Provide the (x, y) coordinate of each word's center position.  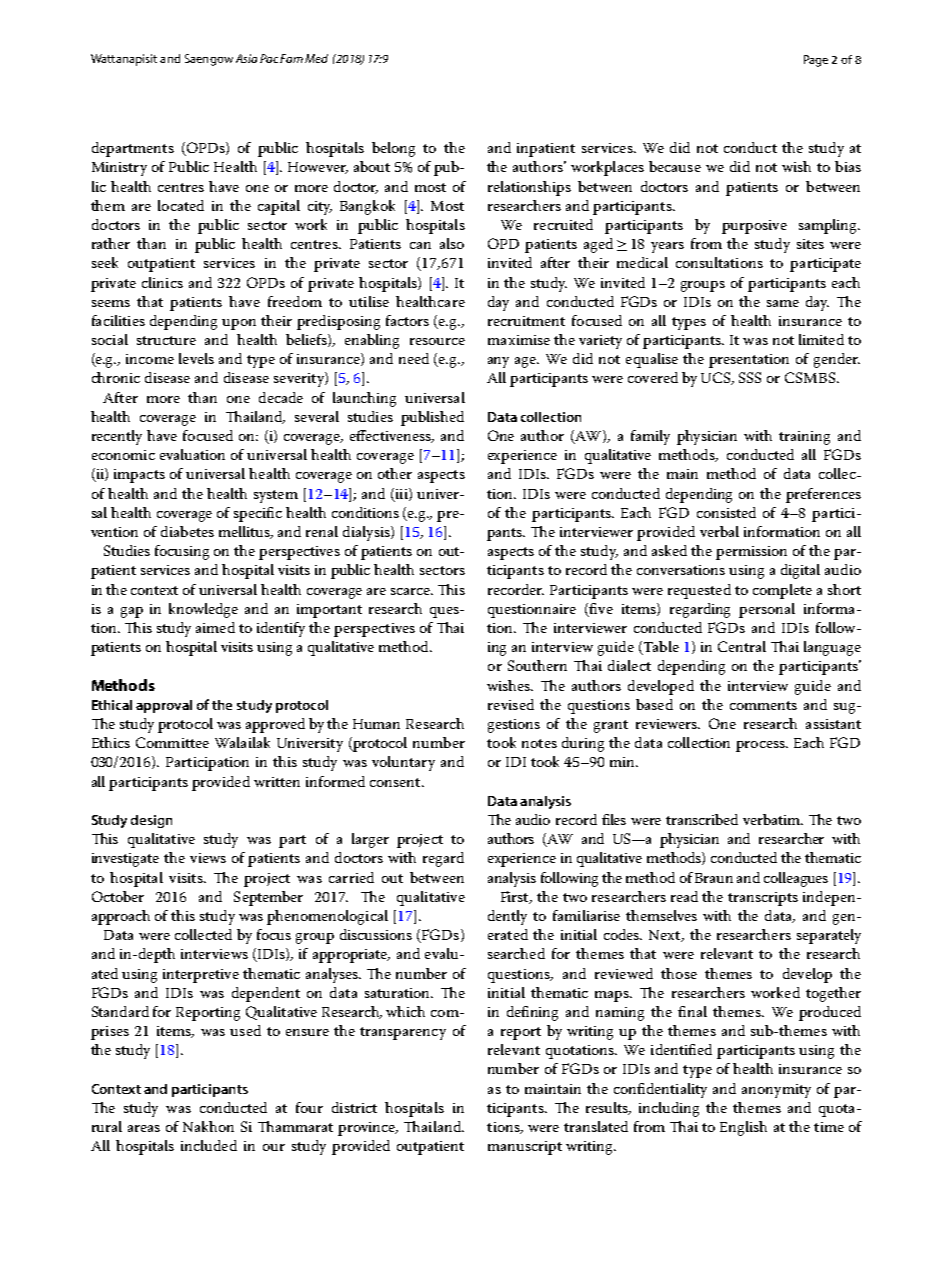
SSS (750, 377)
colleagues (796, 879)
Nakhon (208, 1126)
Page (816, 61)
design (151, 821)
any (498, 362)
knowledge (203, 610)
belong (393, 149)
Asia (246, 58)
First (516, 897)
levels (196, 358)
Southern (537, 665)
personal (767, 610)
